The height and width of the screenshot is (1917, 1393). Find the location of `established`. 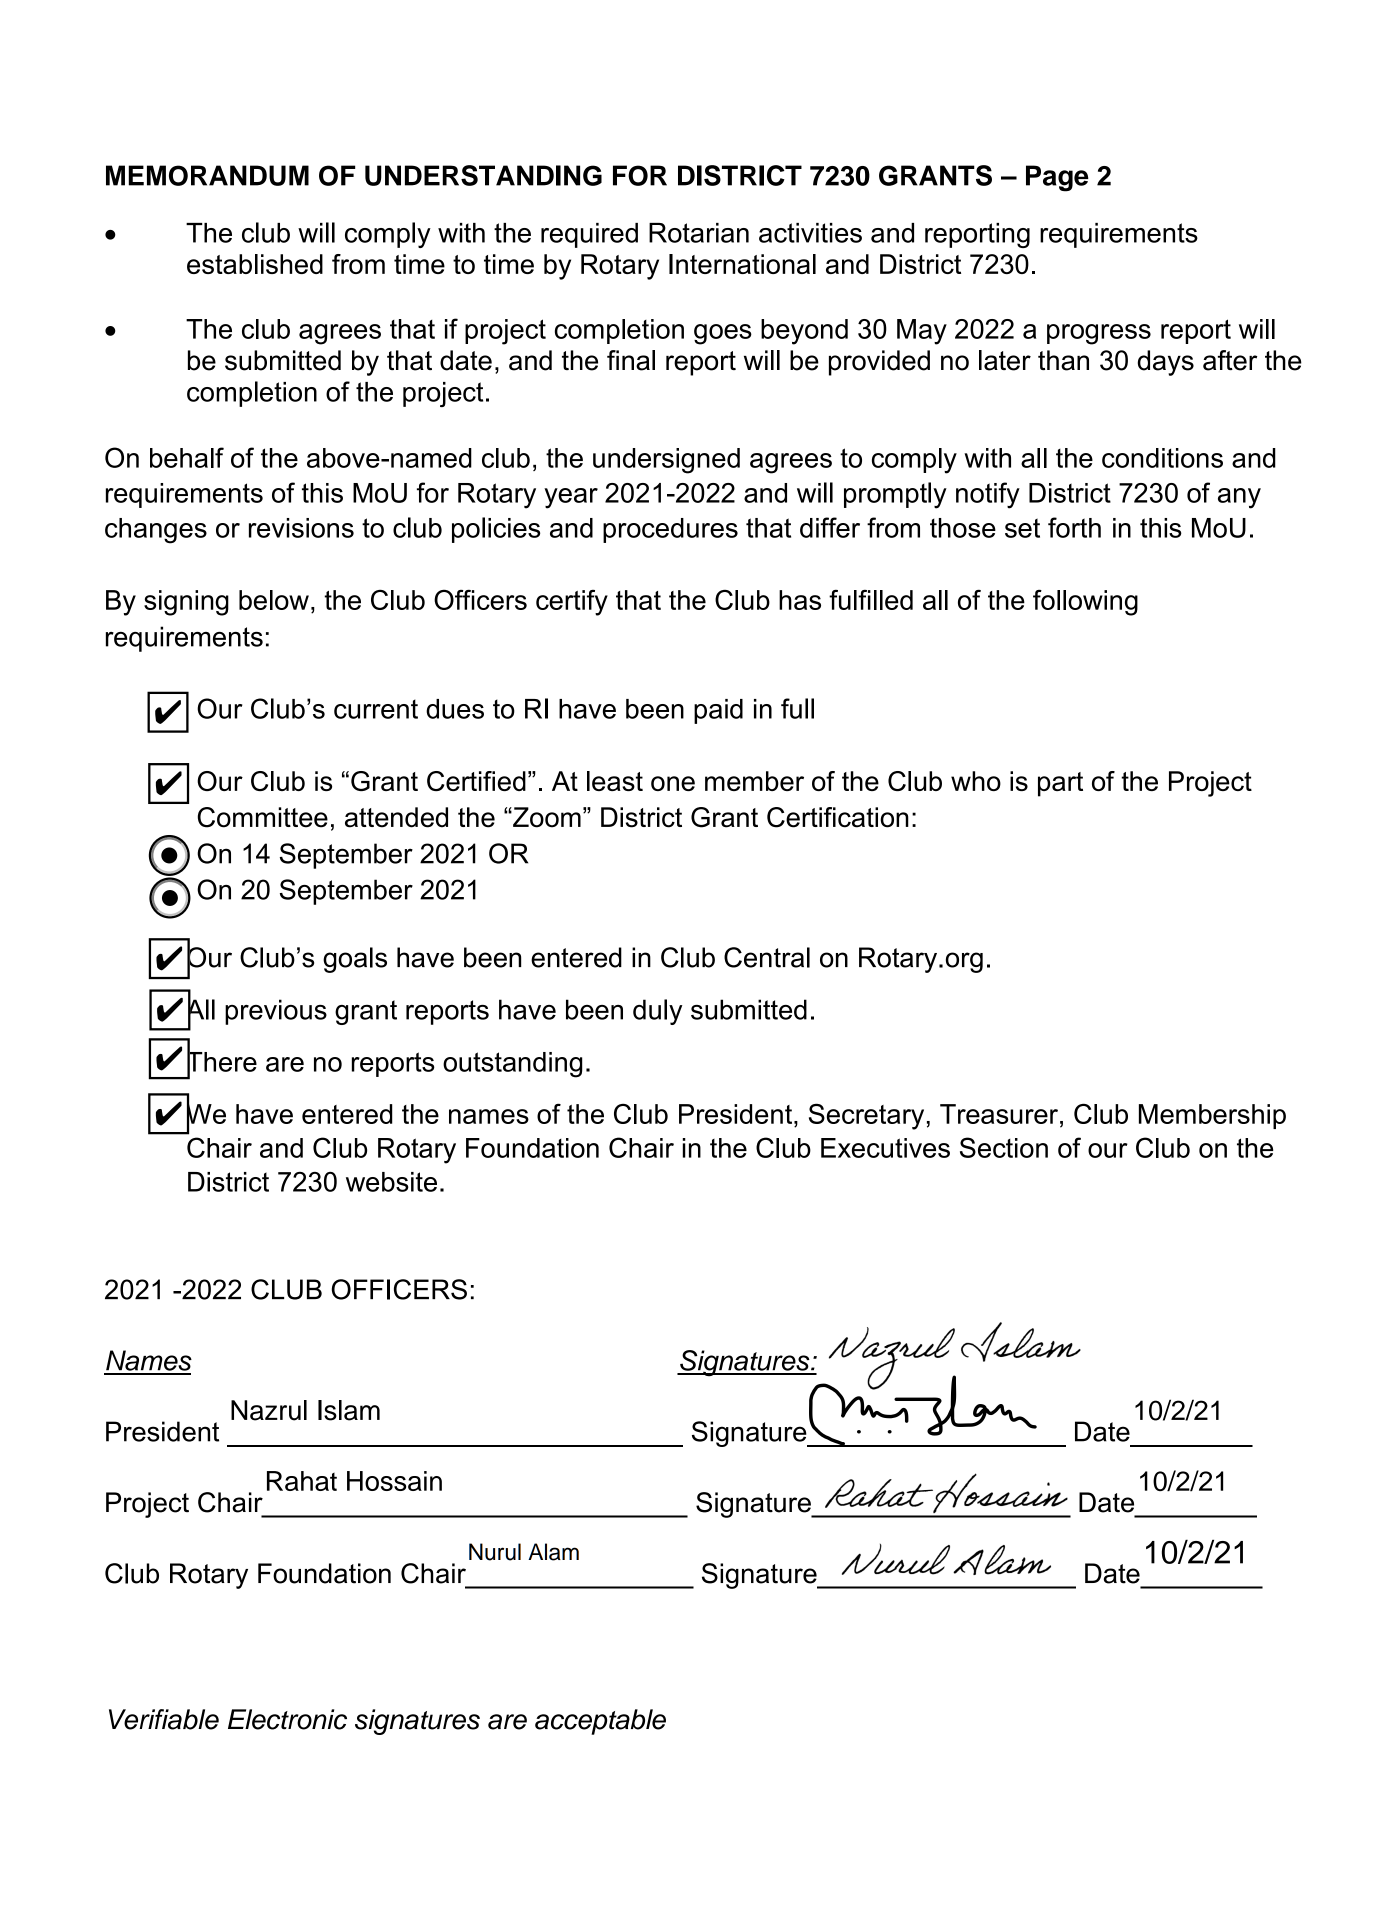

established is located at coordinates (255, 264).
